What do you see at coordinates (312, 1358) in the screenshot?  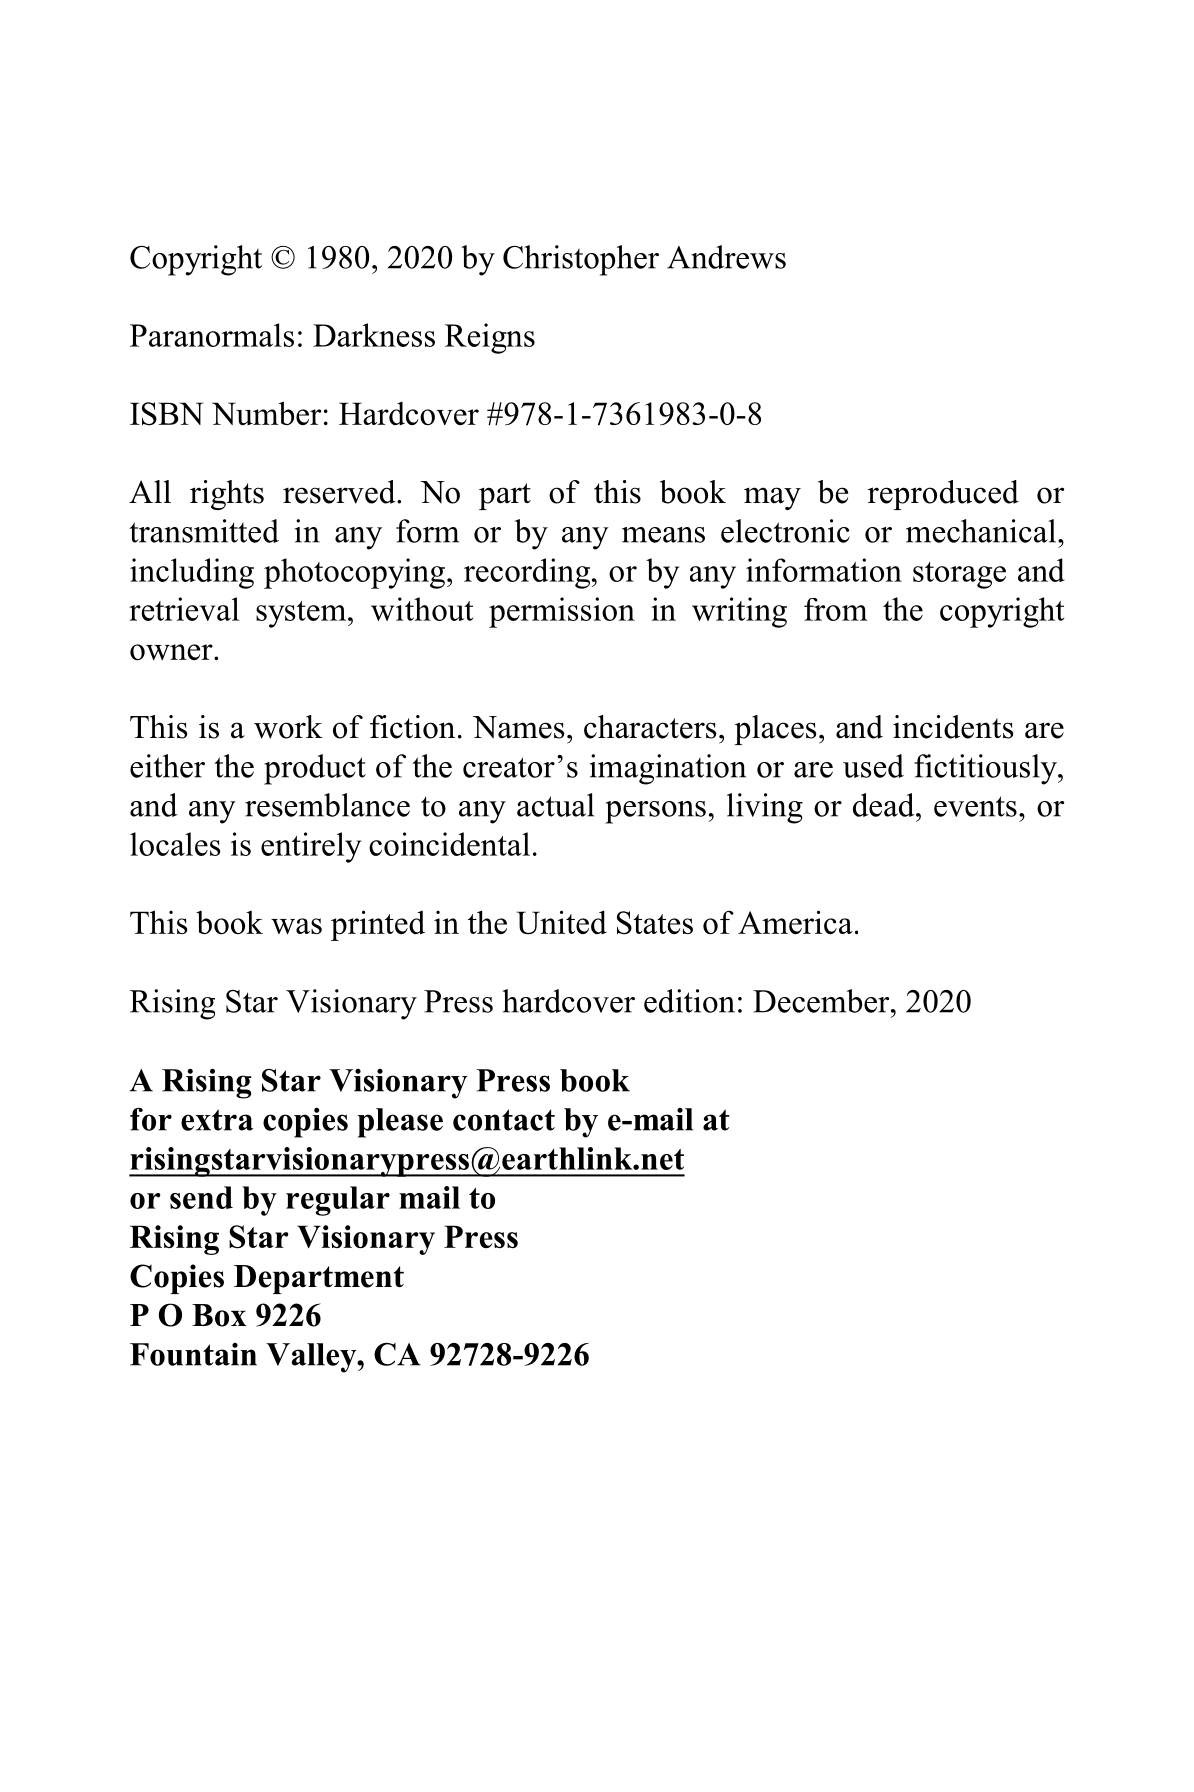 I see `Valley` at bounding box center [312, 1358].
